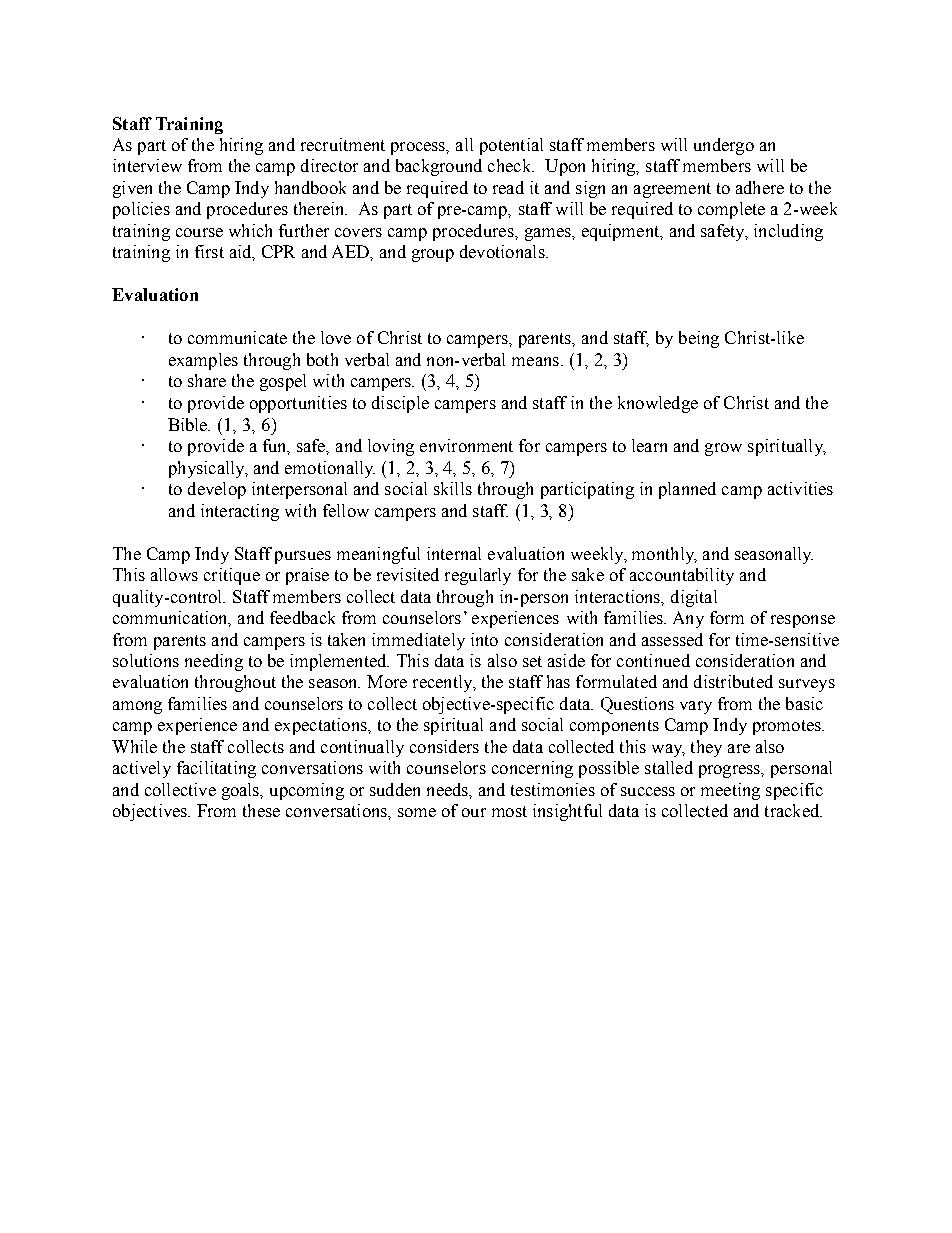 This screenshot has height=1233, width=952. Describe the element at coordinates (232, 576) in the screenshot. I see `critique` at that location.
